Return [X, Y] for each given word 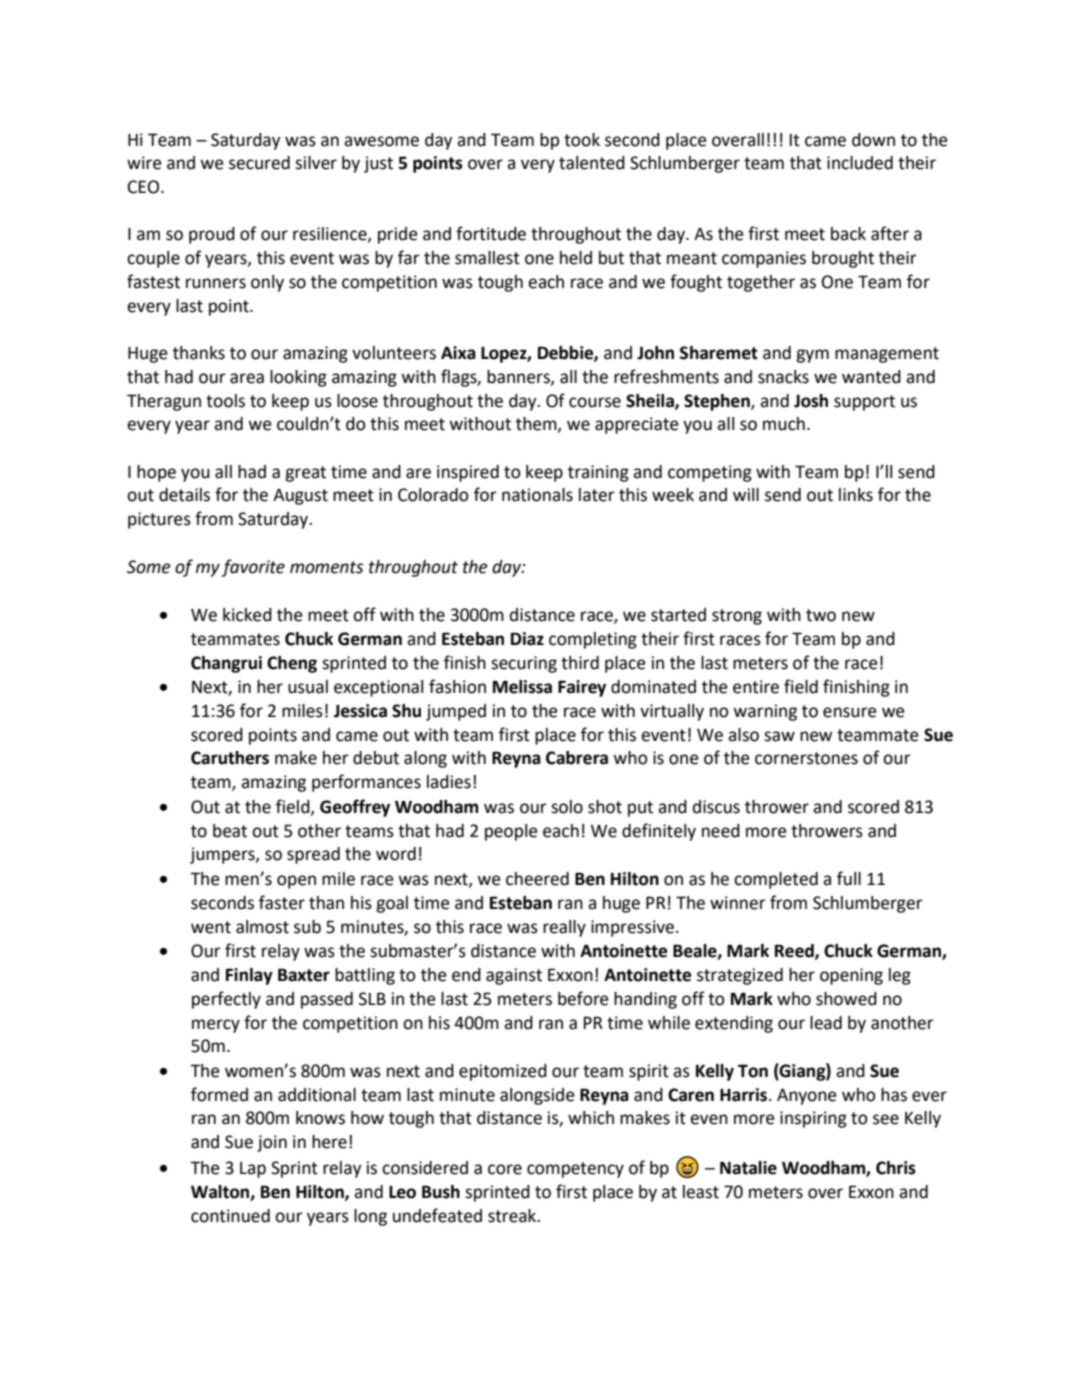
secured [259, 163]
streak [513, 1216]
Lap [253, 1170]
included [860, 163]
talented [592, 163]
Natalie [748, 1168]
